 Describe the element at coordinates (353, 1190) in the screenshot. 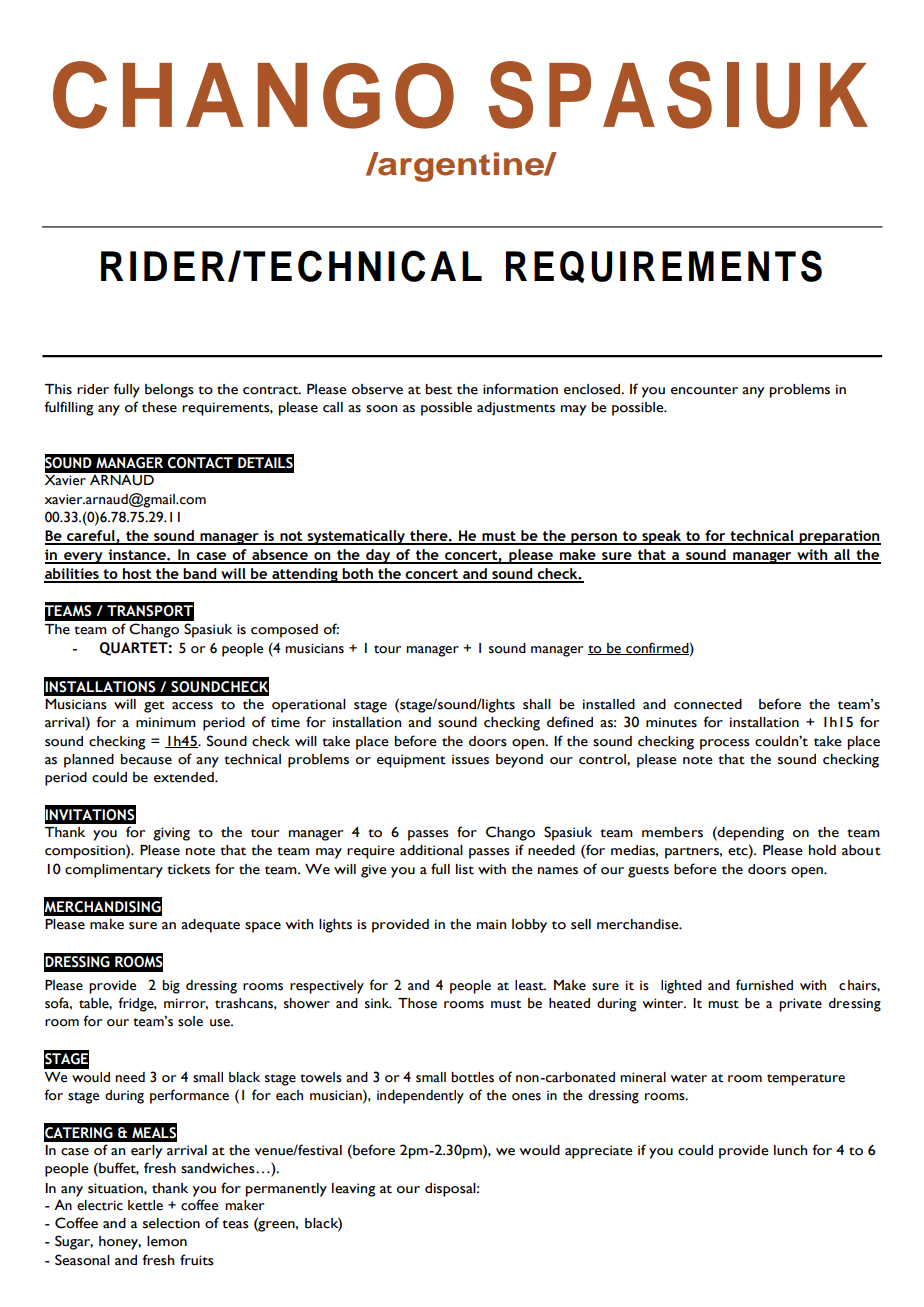

I see `leaving` at that location.
